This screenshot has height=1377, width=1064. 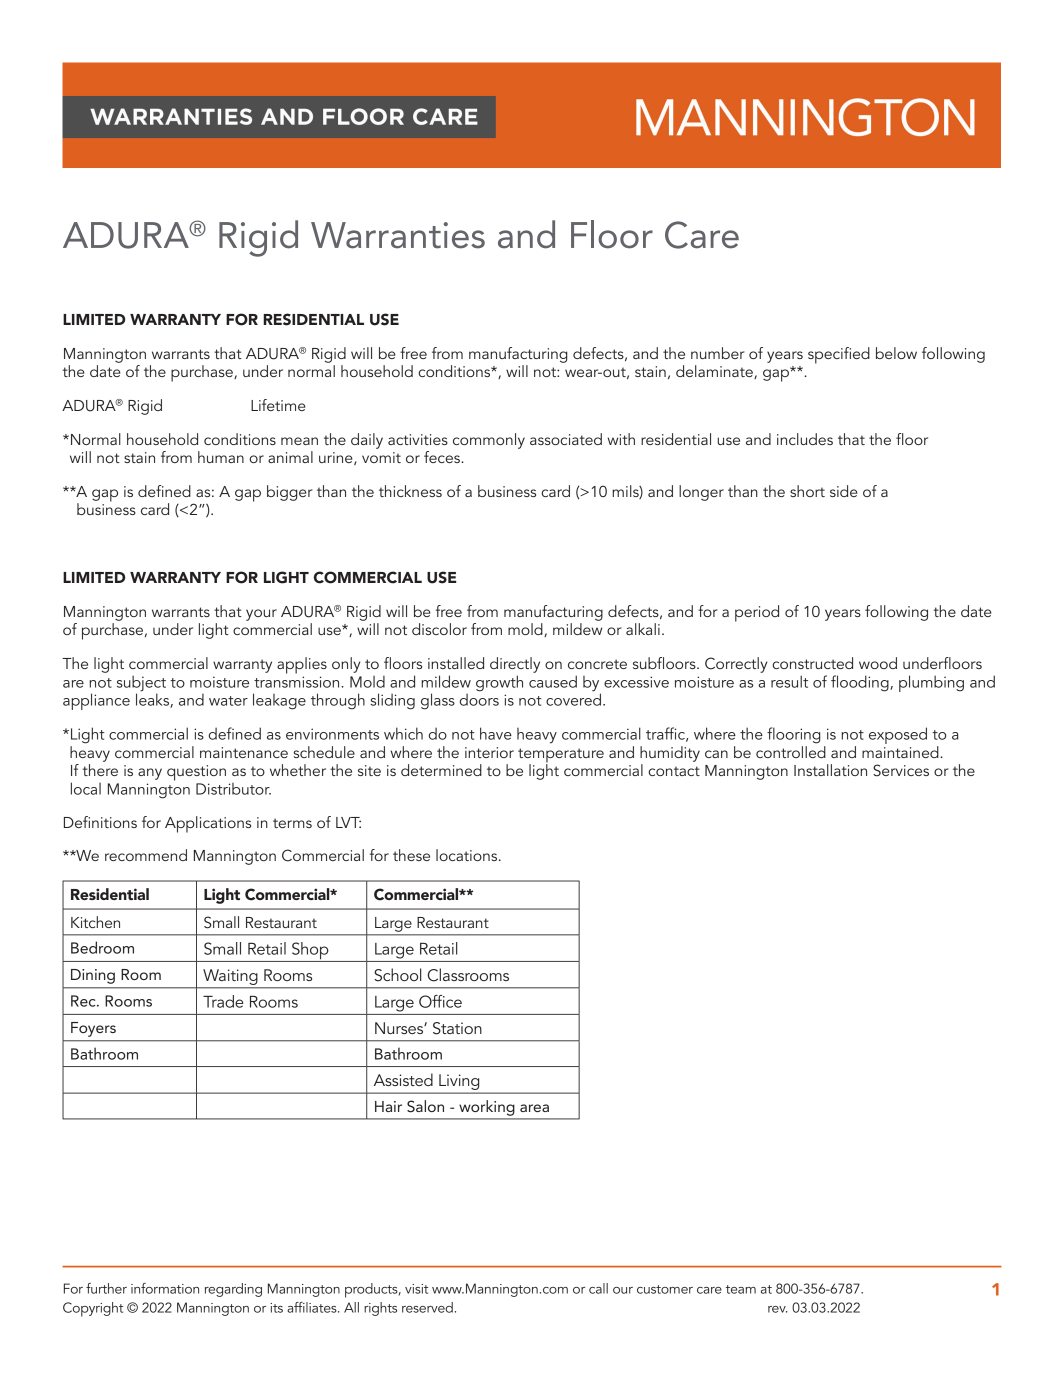 What do you see at coordinates (398, 235) in the screenshot?
I see `Warranties` at bounding box center [398, 235].
